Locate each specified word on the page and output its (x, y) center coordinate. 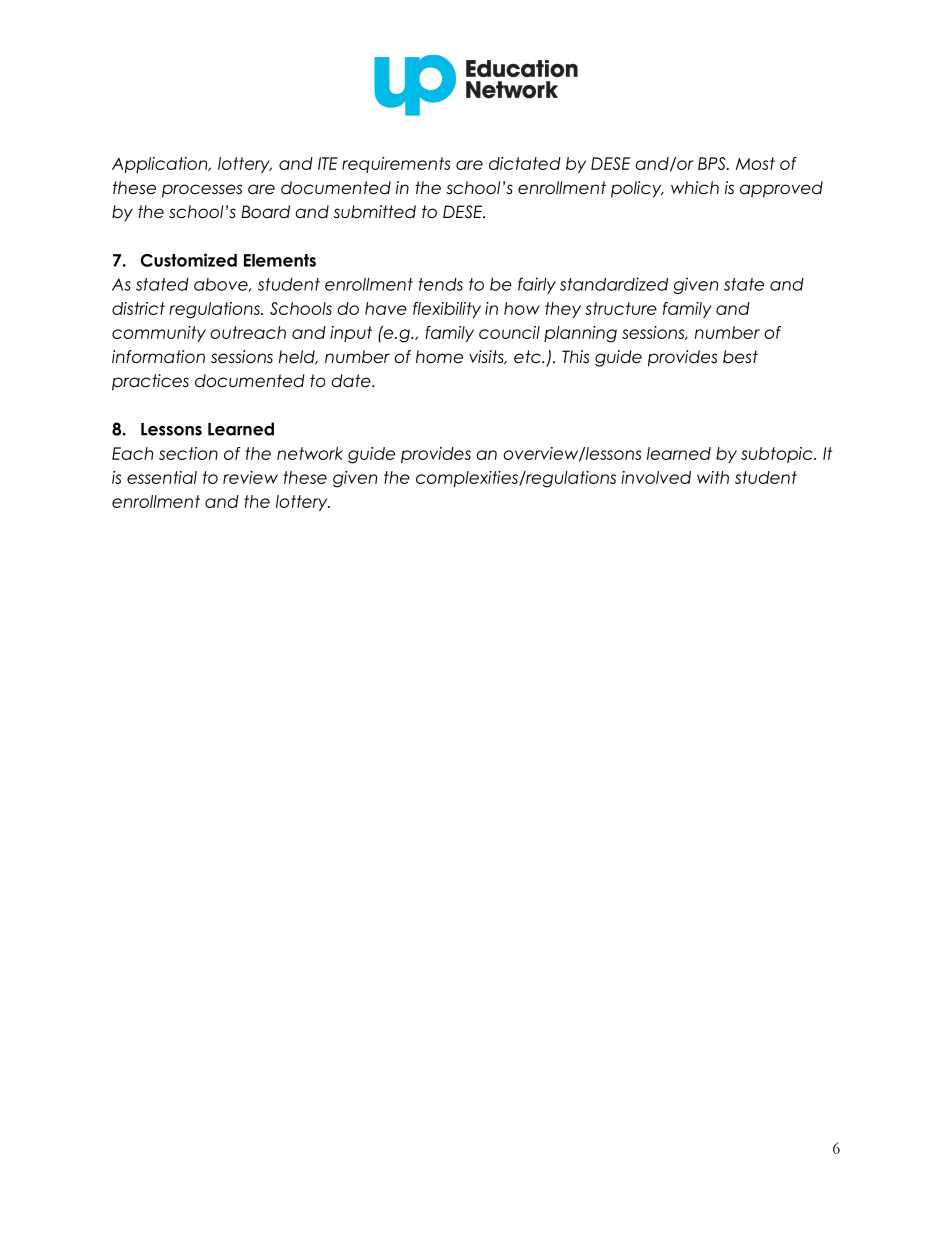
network (310, 453)
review (250, 477)
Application (161, 165)
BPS (713, 163)
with (713, 477)
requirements (396, 165)
